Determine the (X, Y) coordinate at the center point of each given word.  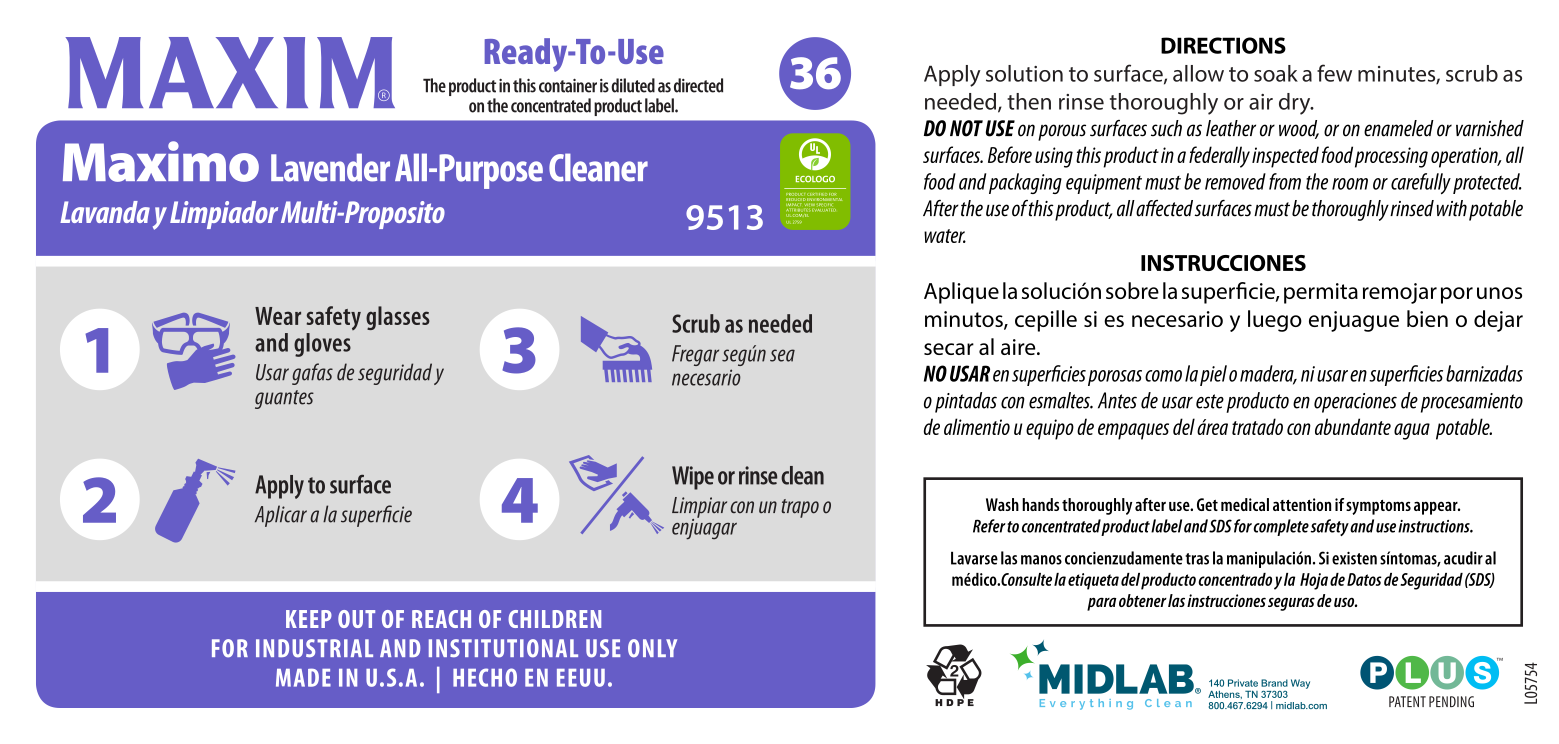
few (1334, 73)
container (568, 85)
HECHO (485, 677)
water (945, 236)
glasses (398, 318)
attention (1302, 504)
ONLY (652, 648)
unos (1499, 293)
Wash (1002, 504)
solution (1024, 73)
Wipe (693, 478)
